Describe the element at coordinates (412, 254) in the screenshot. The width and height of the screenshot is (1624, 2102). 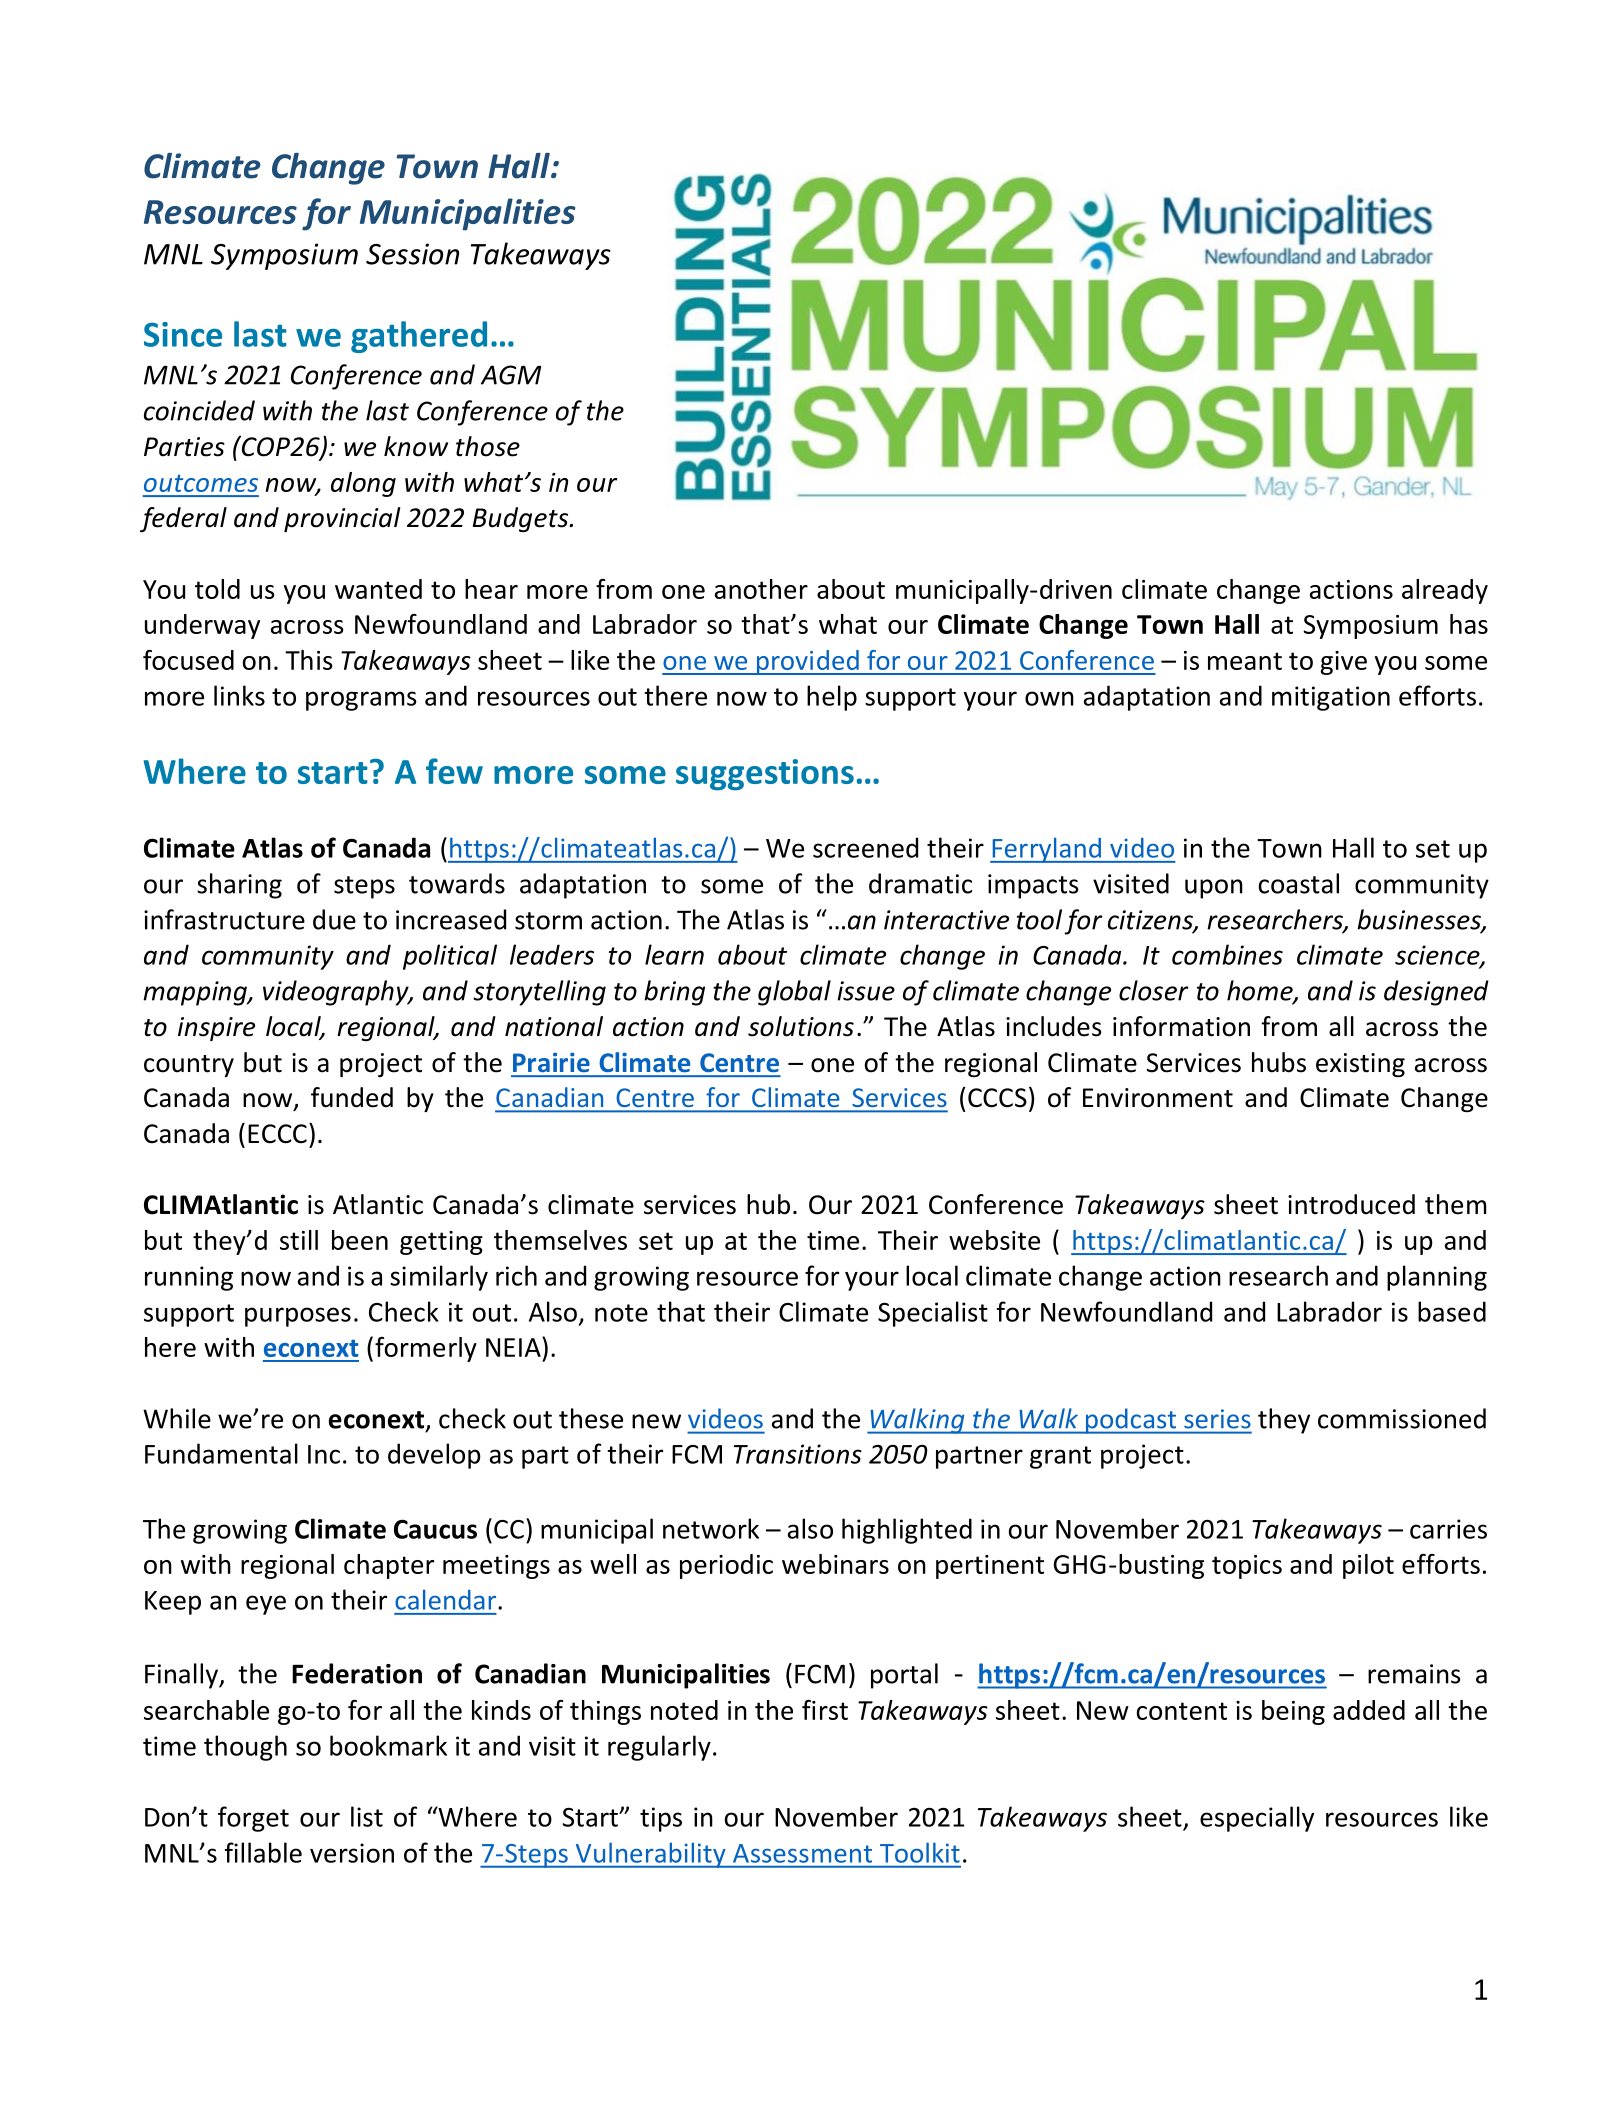
I see `Session` at that location.
